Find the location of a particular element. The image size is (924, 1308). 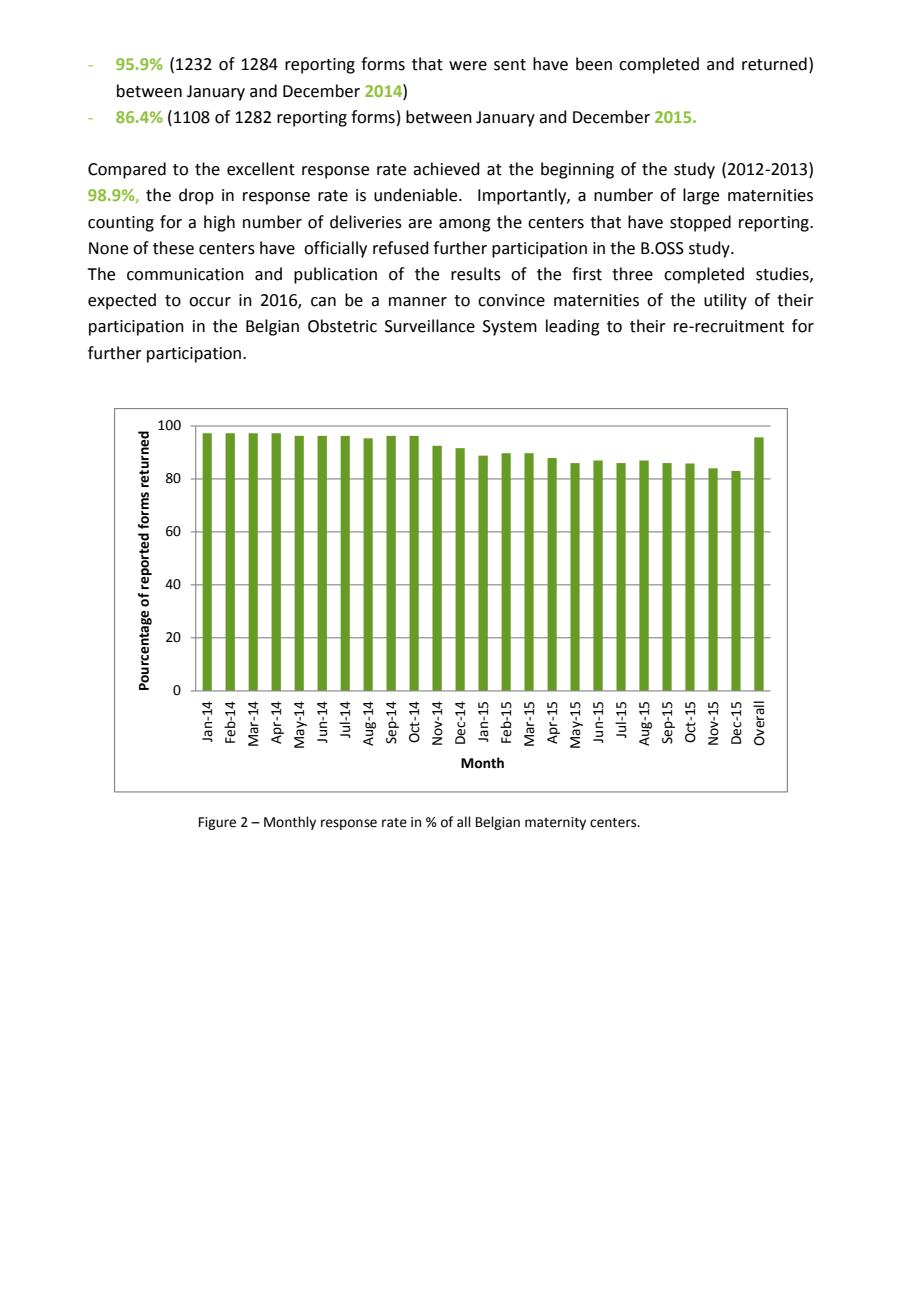

System is located at coordinates (510, 328).
